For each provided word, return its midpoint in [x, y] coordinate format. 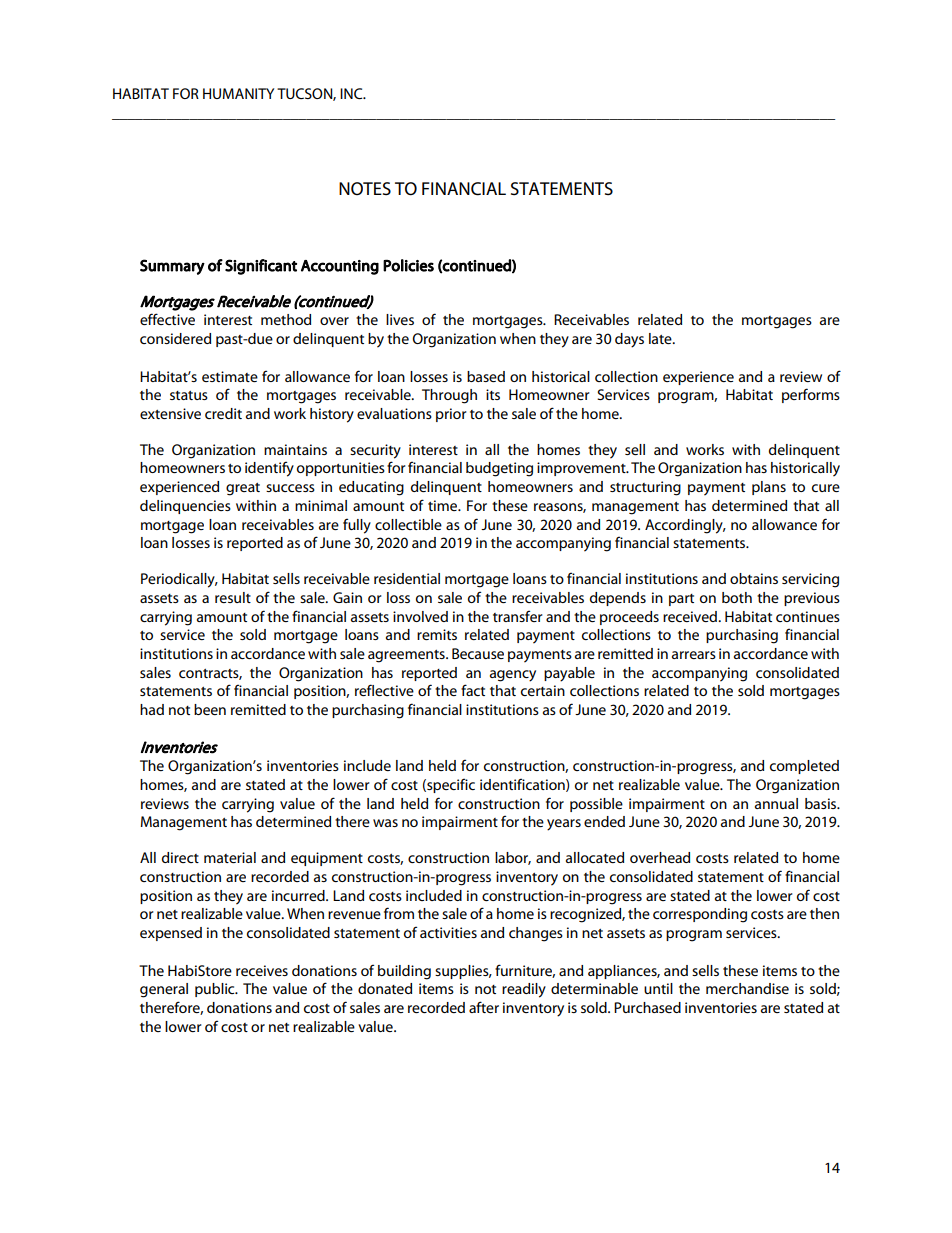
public [216, 990]
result [233, 597]
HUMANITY [238, 93]
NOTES [365, 188]
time [444, 505]
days [629, 340]
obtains [754, 578]
